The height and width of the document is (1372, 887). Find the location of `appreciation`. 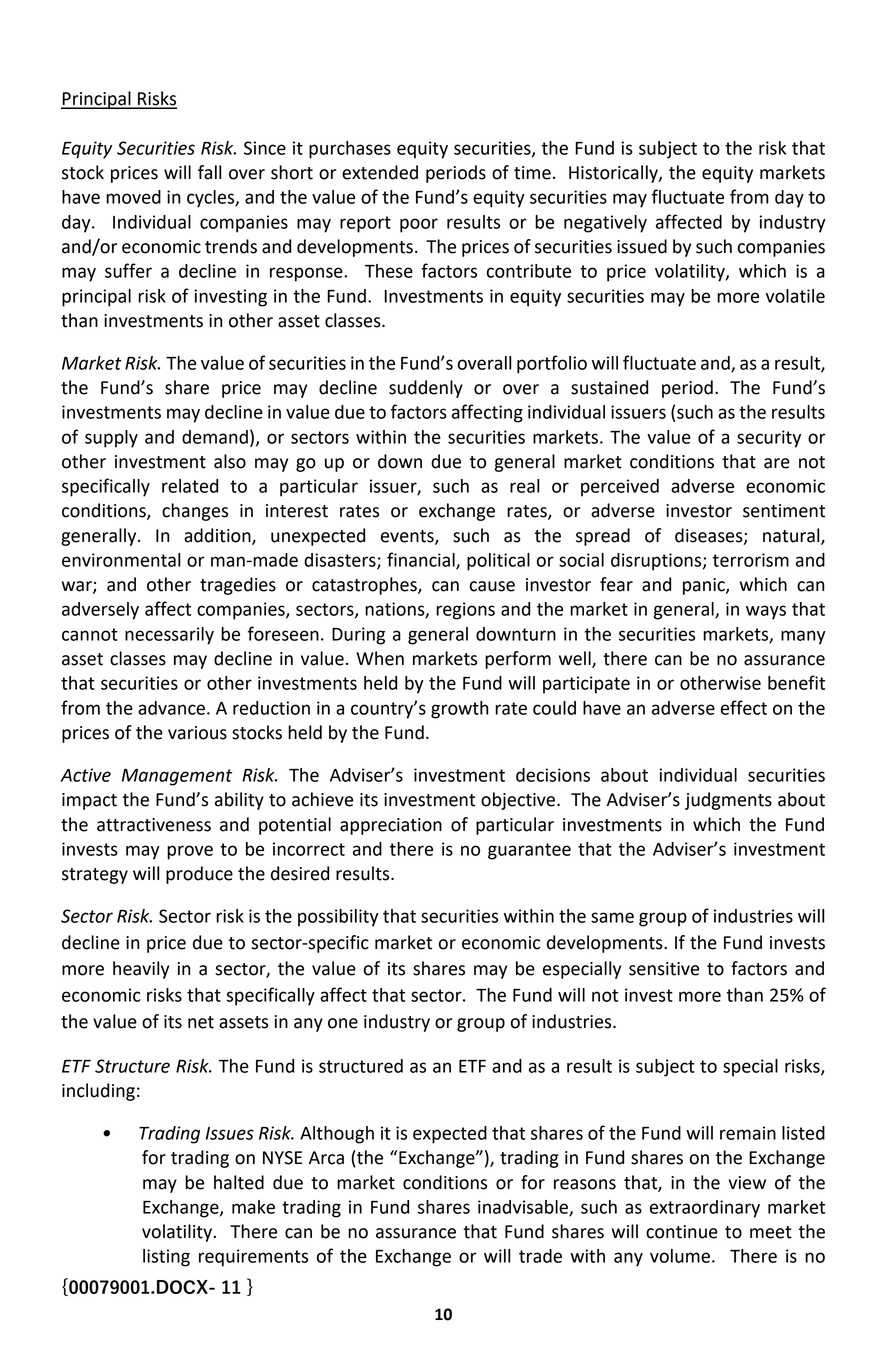

appreciation is located at coordinates (391, 826).
